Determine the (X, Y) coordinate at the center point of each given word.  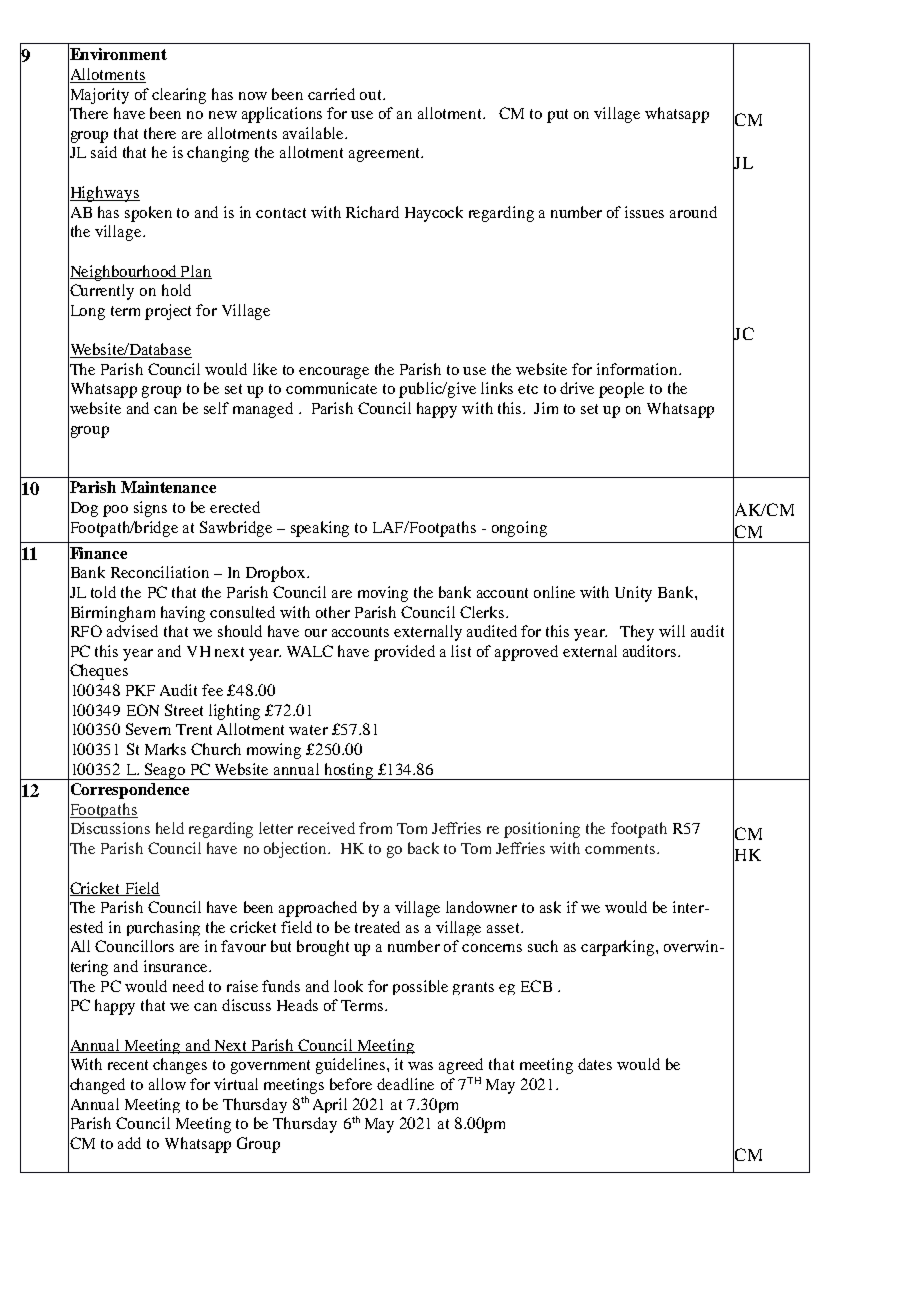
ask (550, 907)
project (168, 312)
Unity (633, 594)
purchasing (163, 928)
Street (184, 710)
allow (167, 1084)
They (637, 633)
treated (377, 927)
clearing (179, 96)
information (638, 369)
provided (404, 653)
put (557, 116)
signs (150, 509)
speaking (320, 529)
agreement (385, 155)
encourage (334, 373)
